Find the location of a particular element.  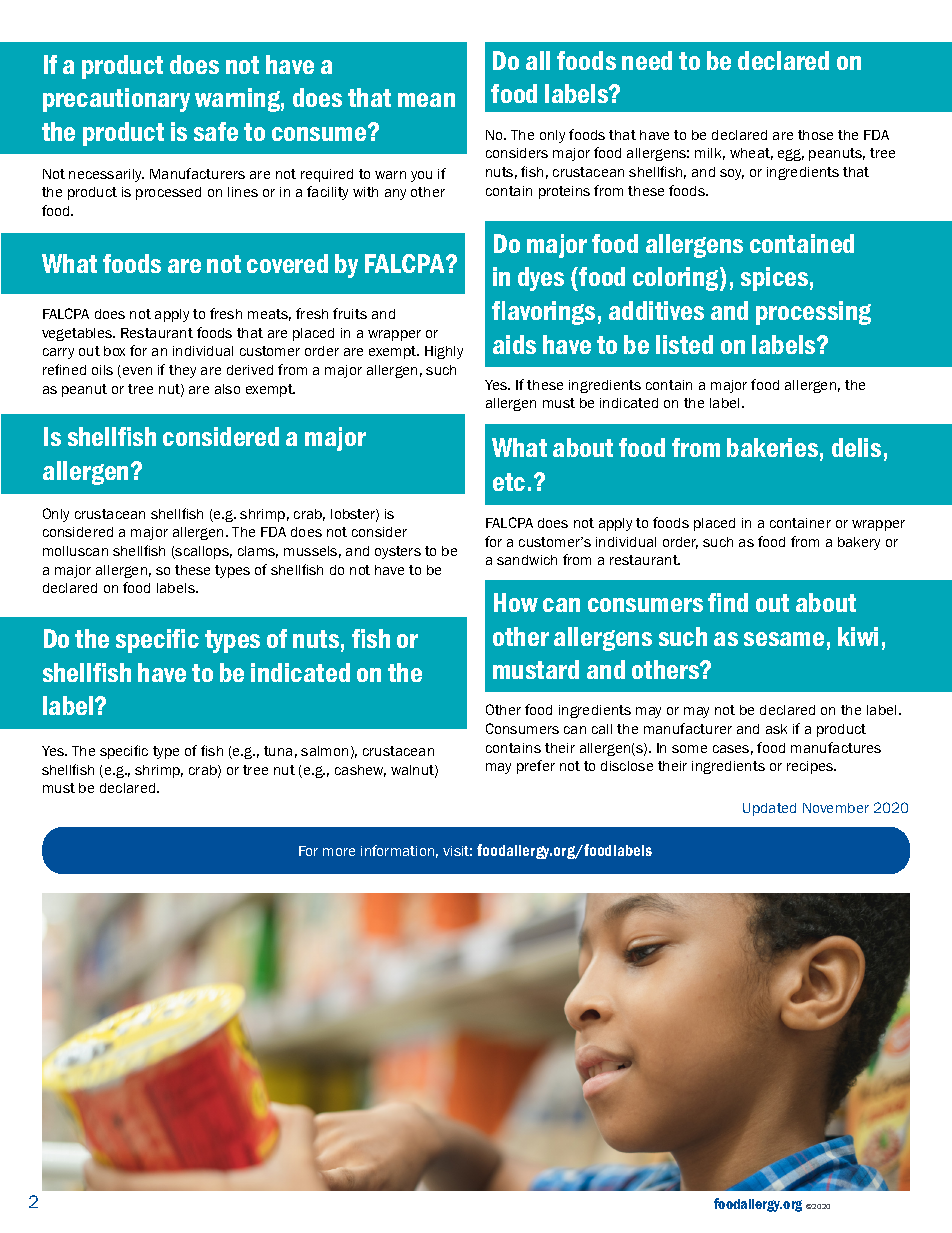

processing is located at coordinates (813, 313).
